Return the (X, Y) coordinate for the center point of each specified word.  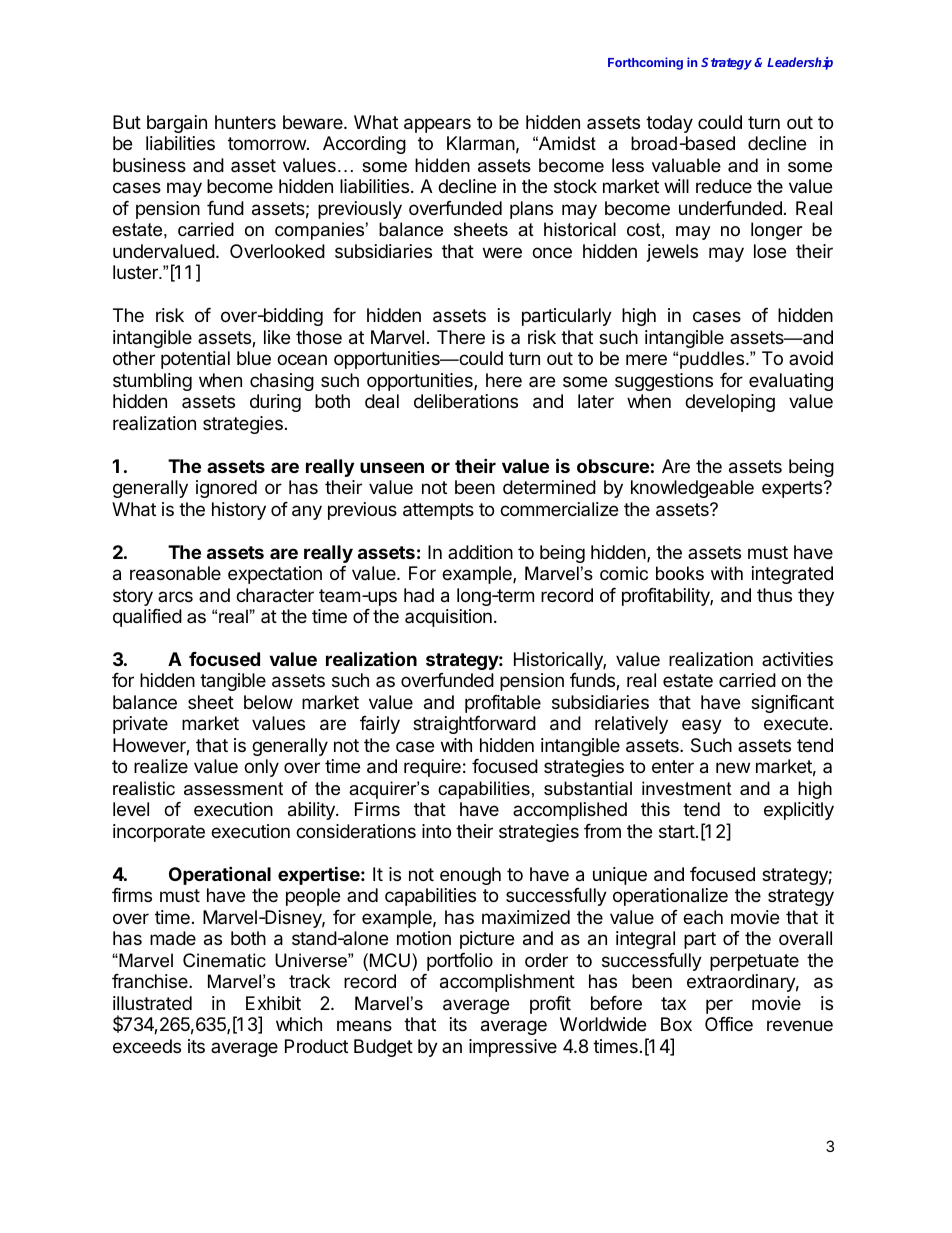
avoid (811, 358)
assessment (233, 789)
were (502, 252)
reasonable (175, 573)
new (733, 767)
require (432, 768)
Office (729, 1024)
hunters (245, 122)
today (669, 124)
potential (195, 360)
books (680, 573)
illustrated (152, 1003)
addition (480, 552)
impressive (513, 1048)
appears (437, 125)
